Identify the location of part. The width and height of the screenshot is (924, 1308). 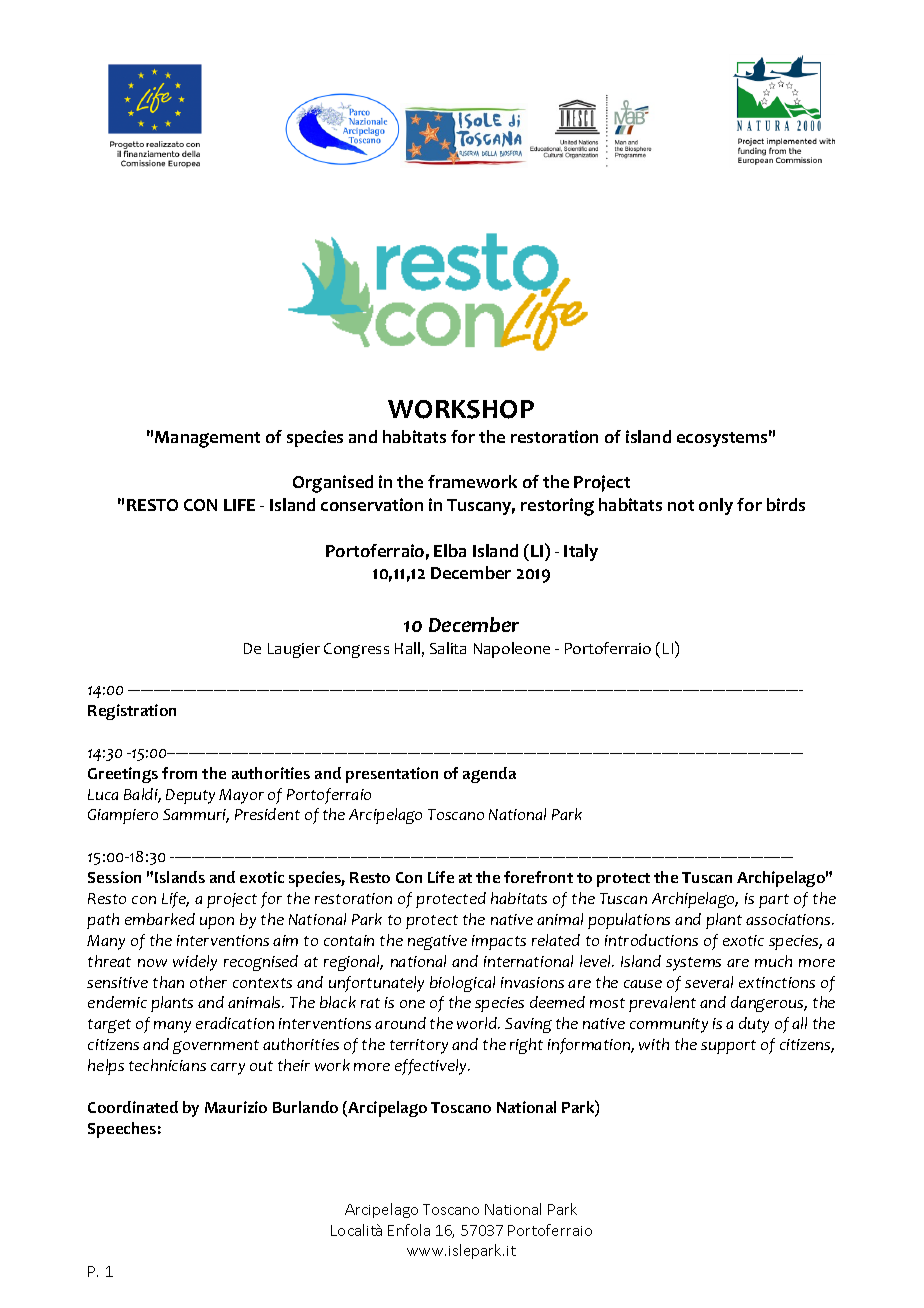
(774, 901).
